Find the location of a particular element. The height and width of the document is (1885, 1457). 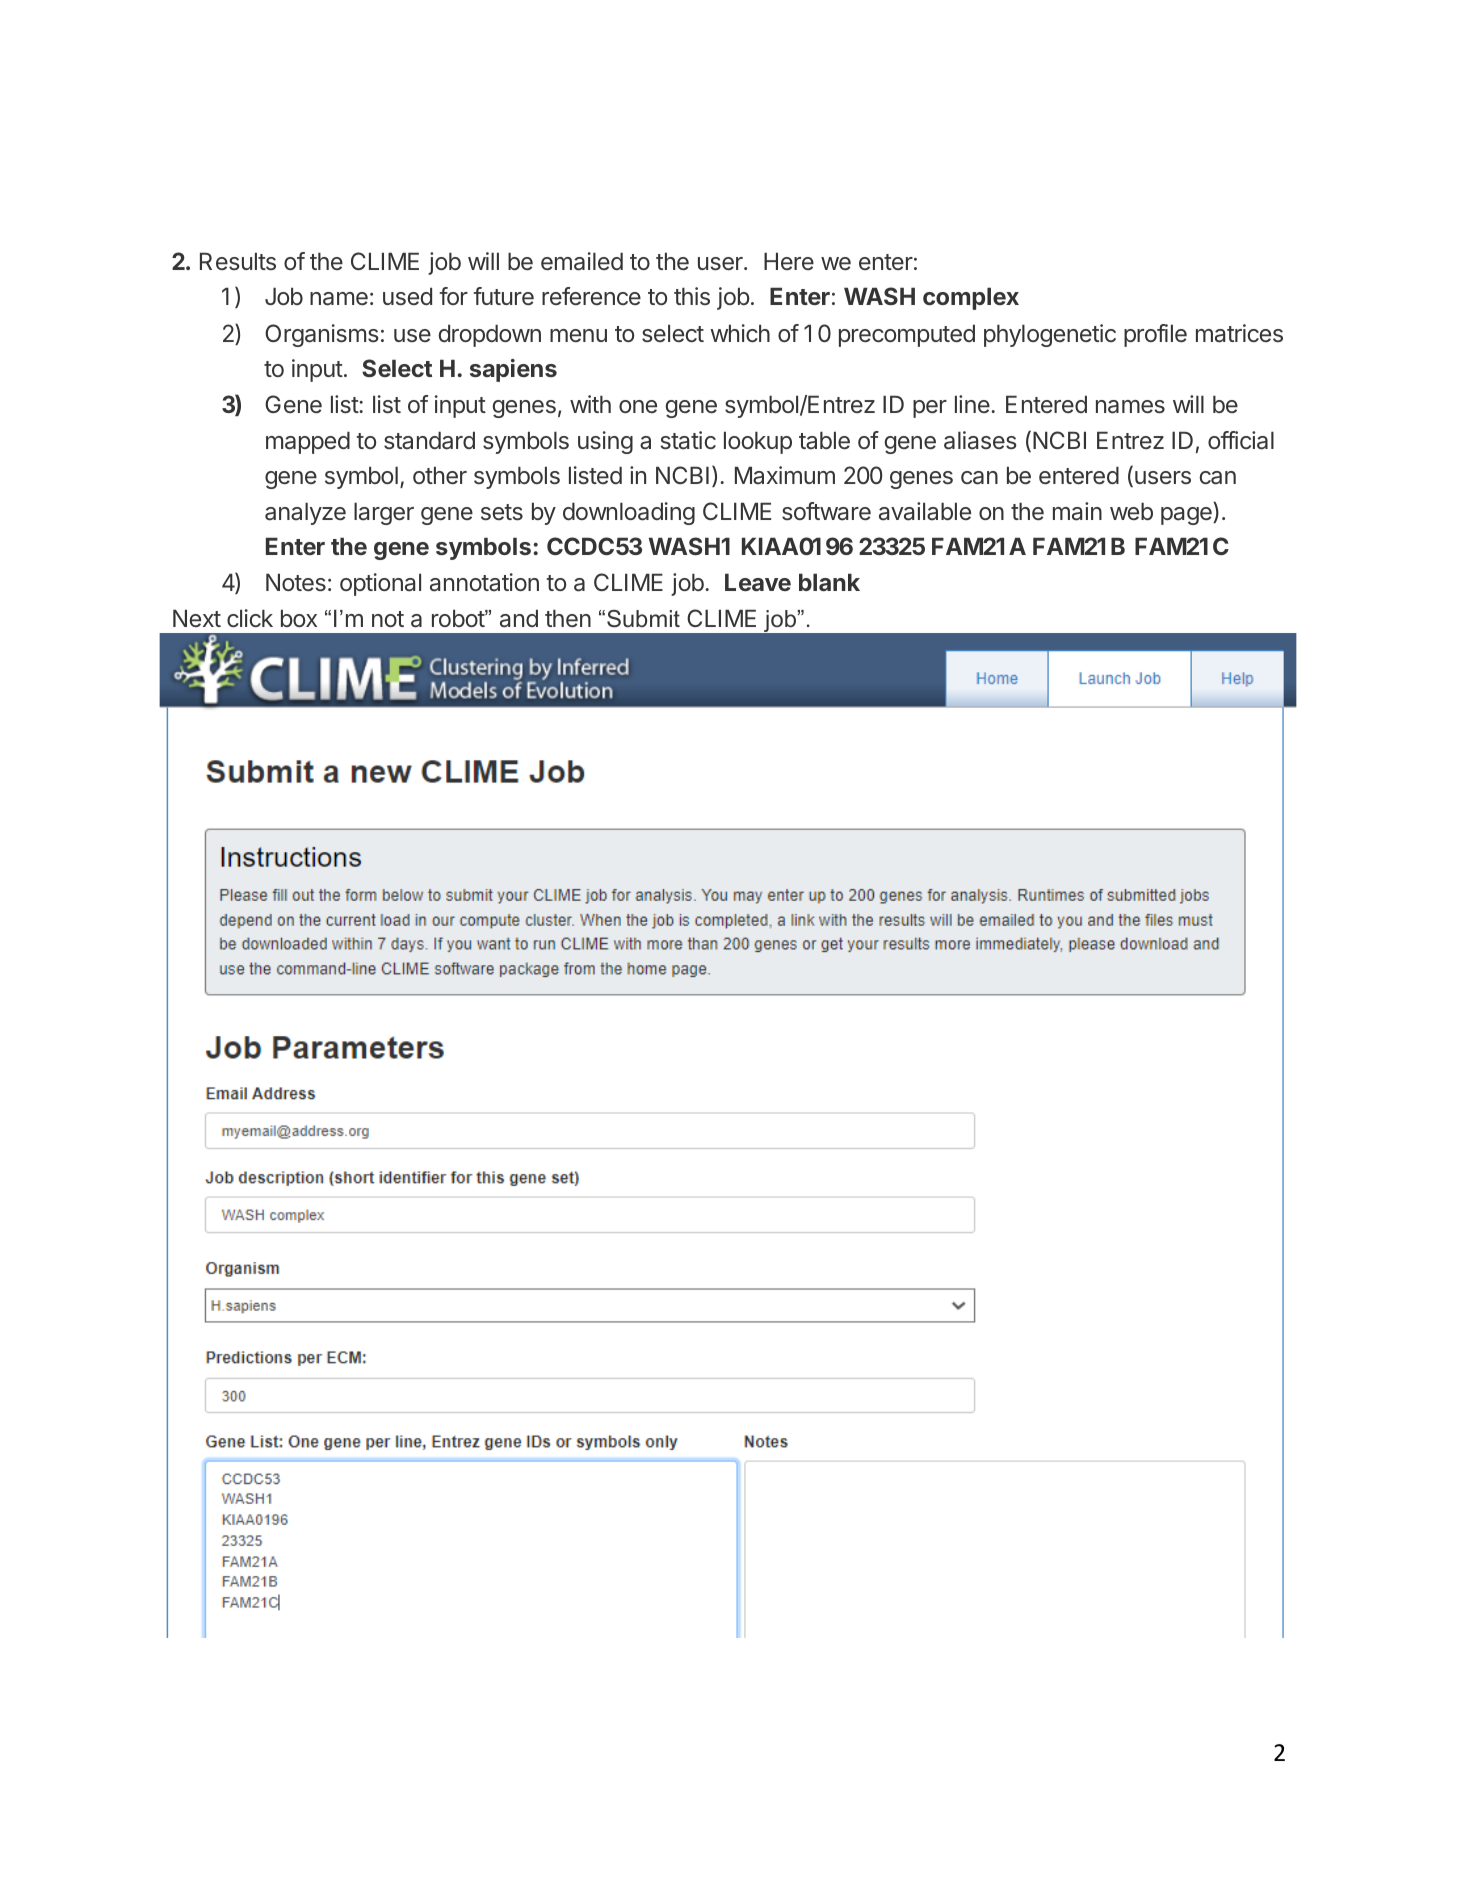

web is located at coordinates (1131, 511).
